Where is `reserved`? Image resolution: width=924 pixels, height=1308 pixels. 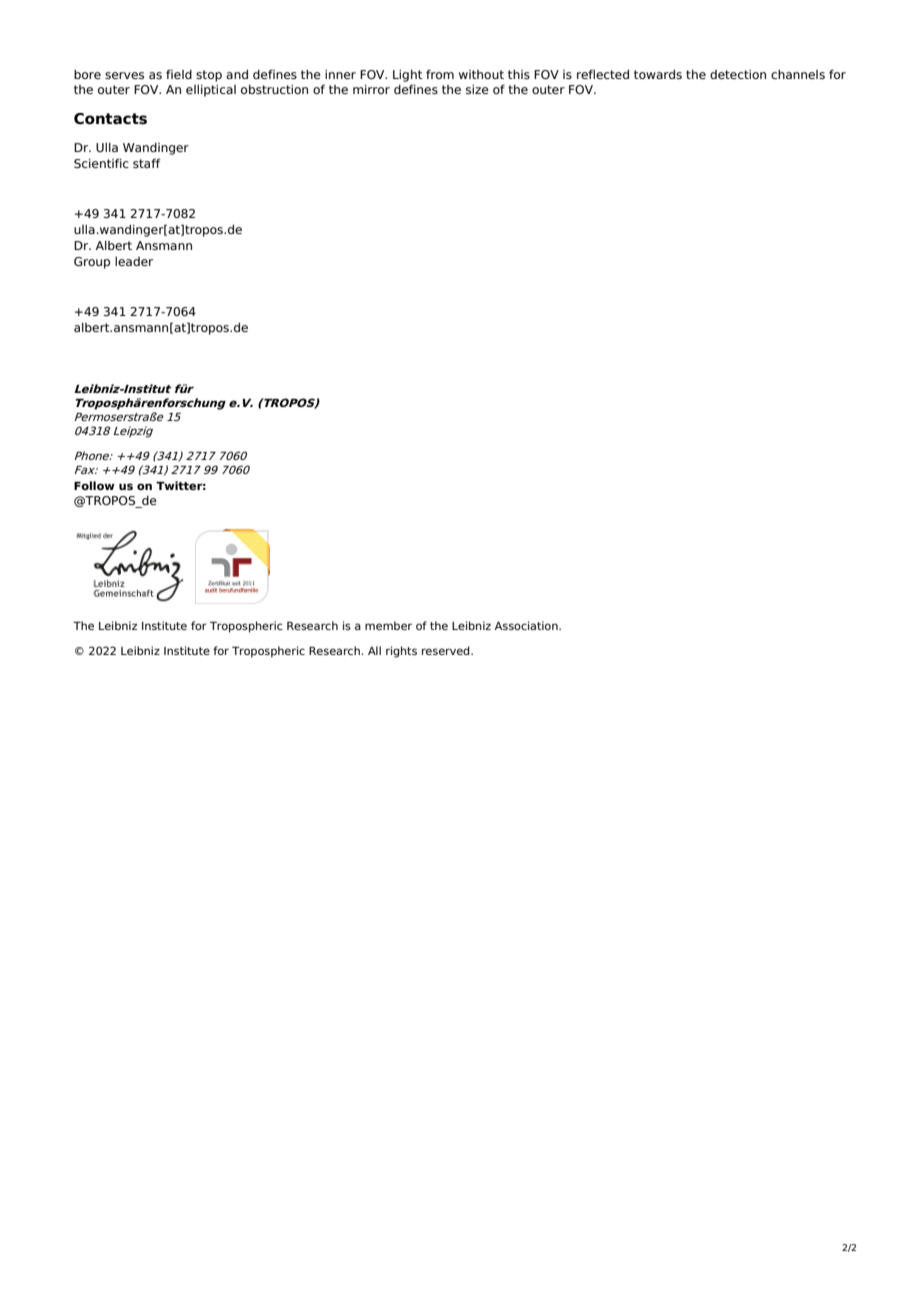
reserved is located at coordinates (447, 650).
